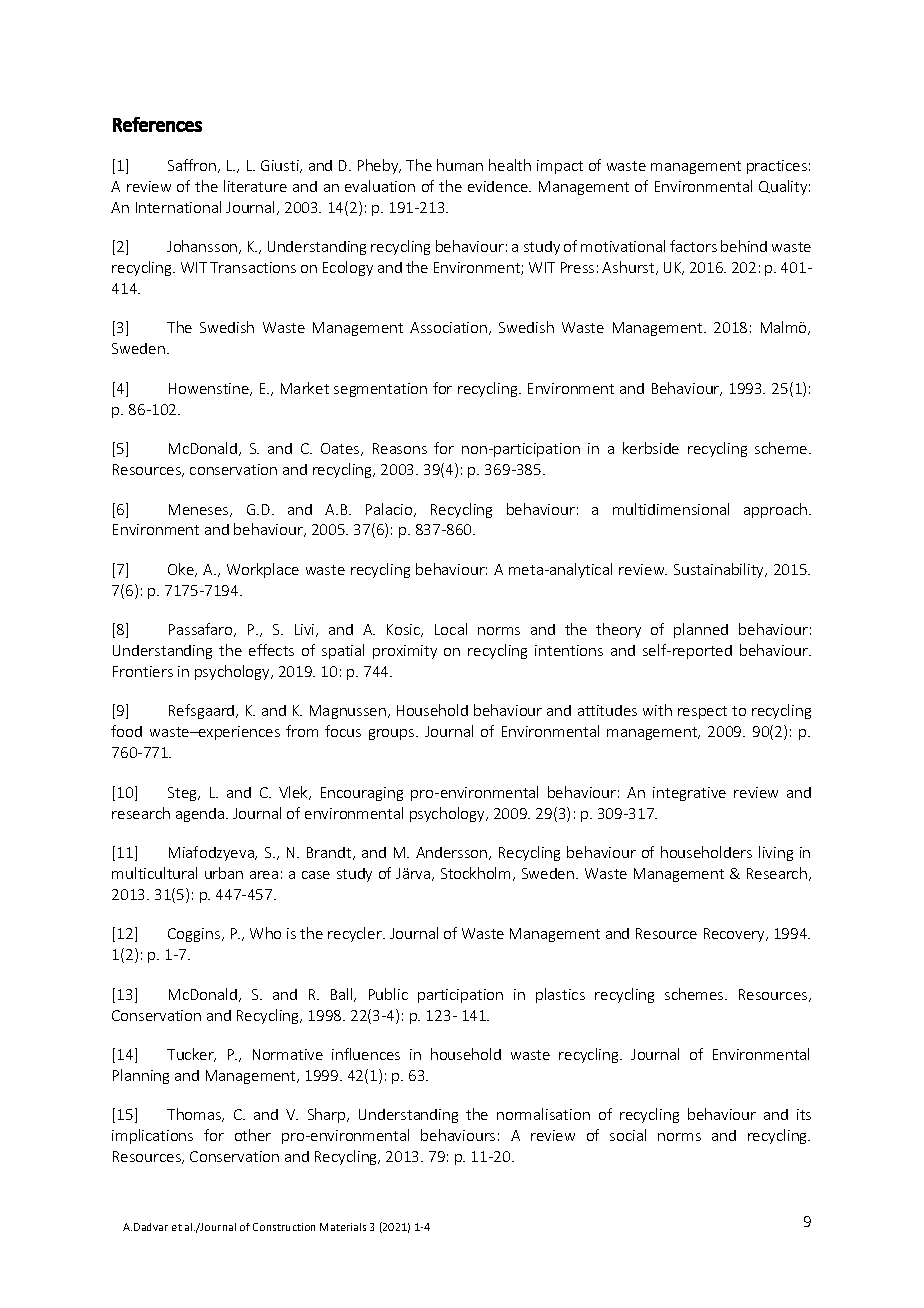 The height and width of the image is (1308, 924). I want to click on Frontiers, so click(143, 671).
